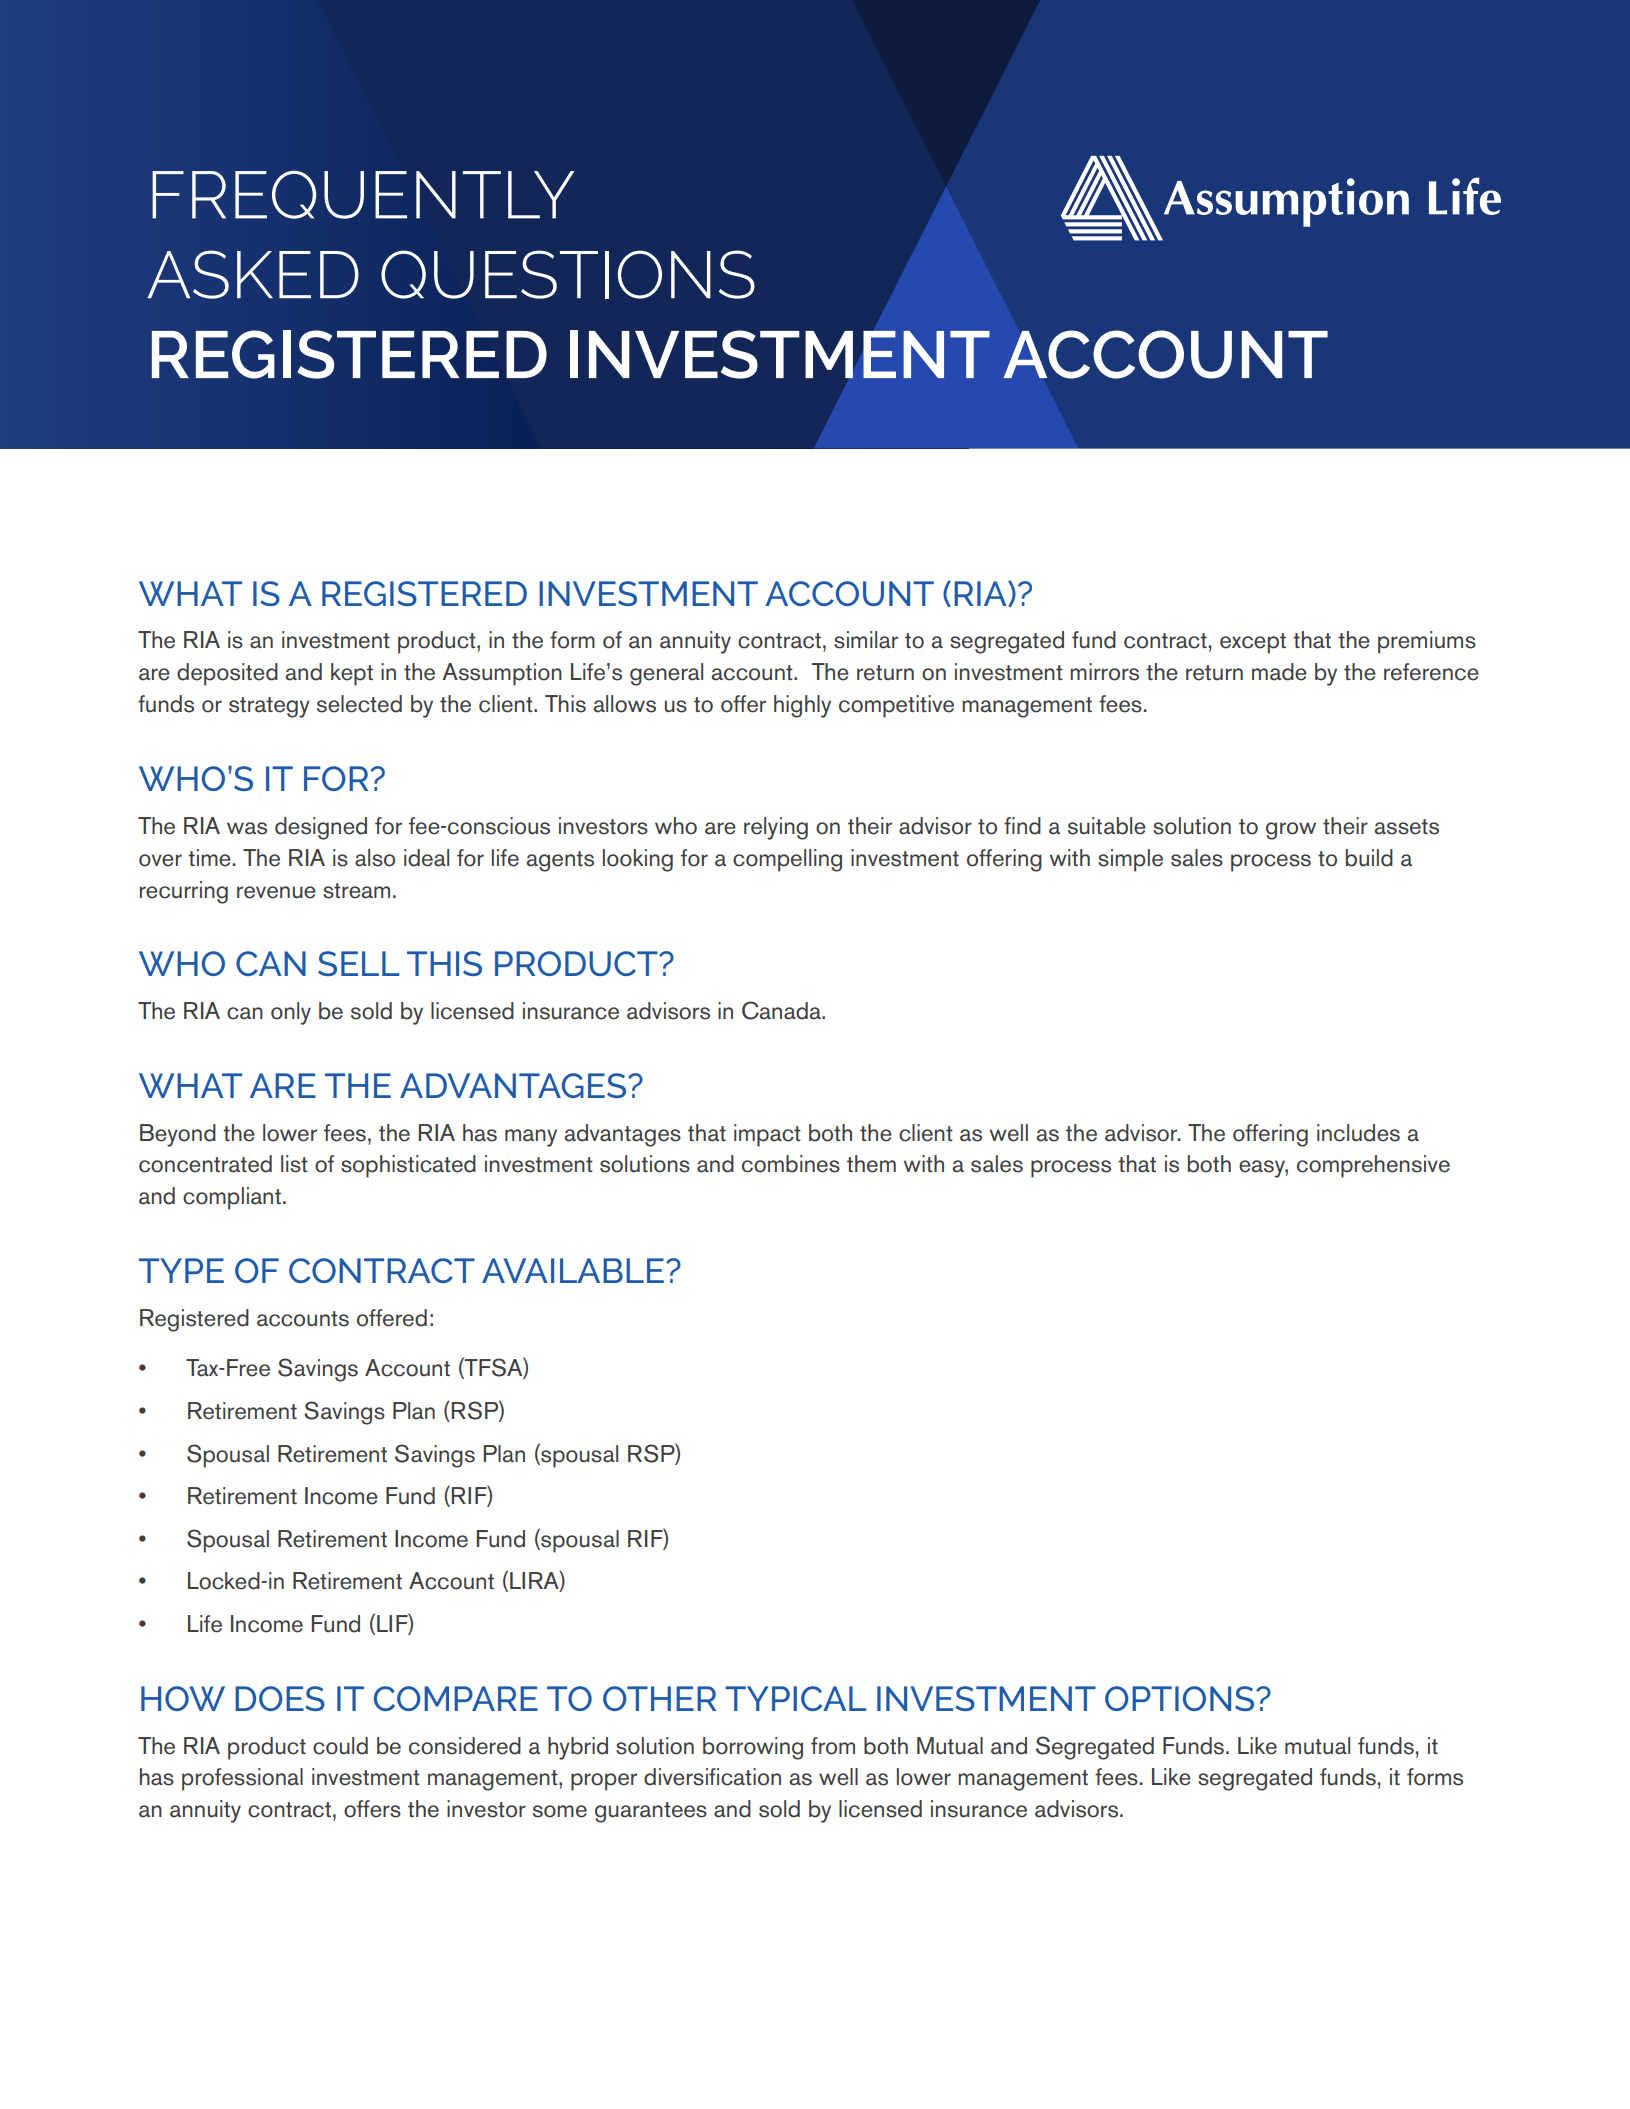 This screenshot has height=2109, width=1630. What do you see at coordinates (253, 274) in the screenshot?
I see `ASKED` at bounding box center [253, 274].
